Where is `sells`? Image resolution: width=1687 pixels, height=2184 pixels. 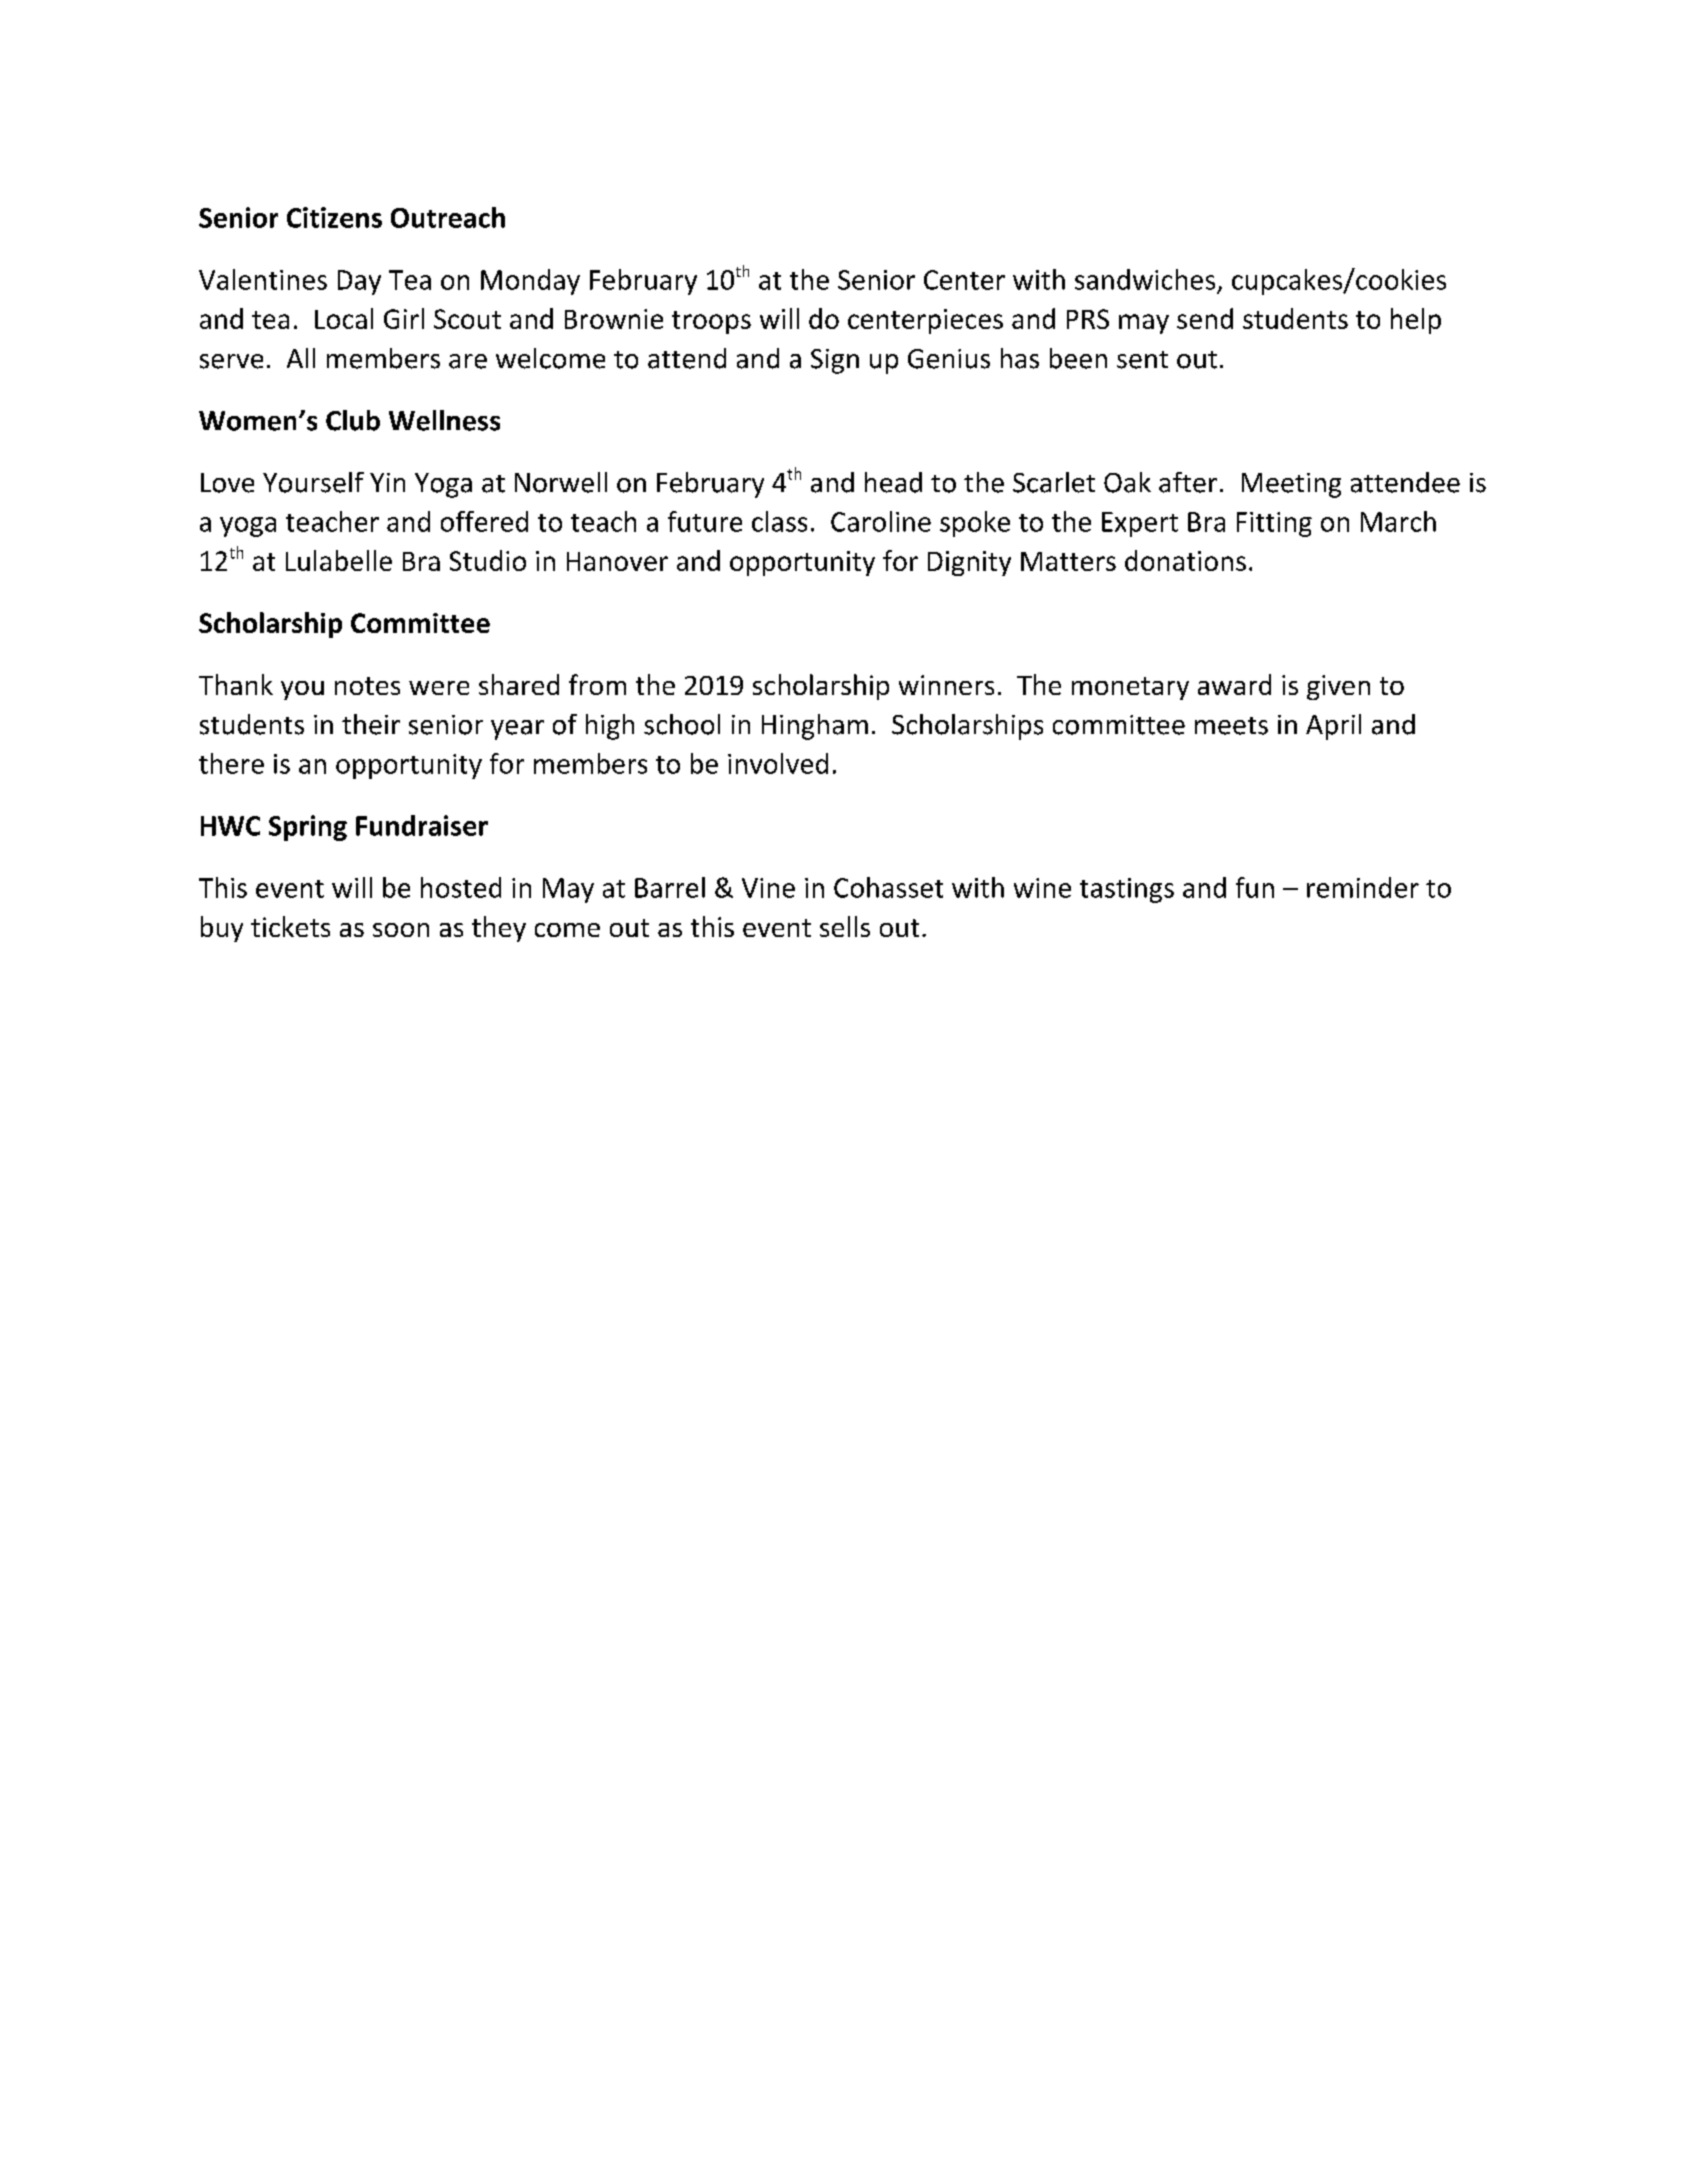 sells is located at coordinates (845, 926).
